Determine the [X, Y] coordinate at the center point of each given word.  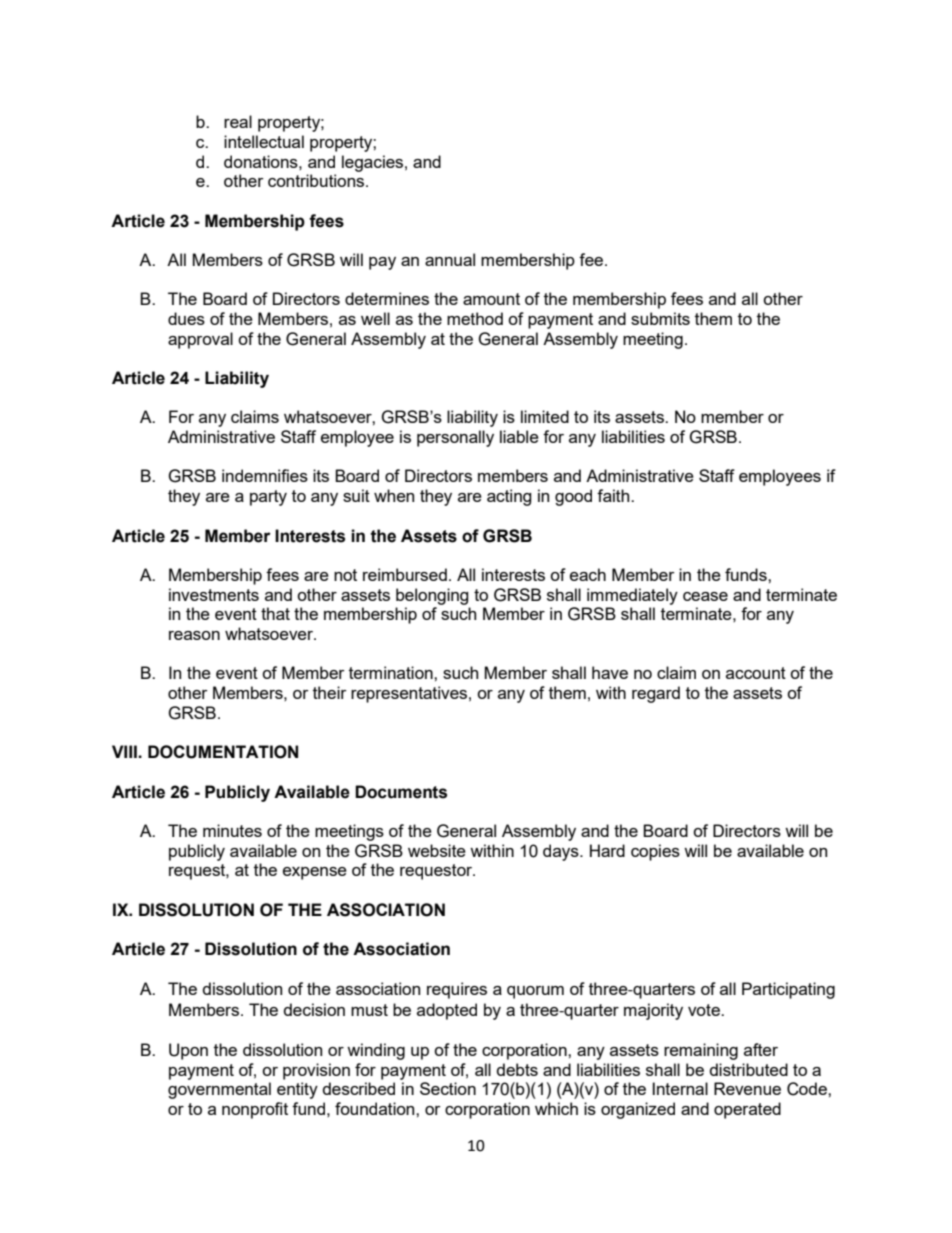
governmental [219, 1090]
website [437, 850]
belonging [432, 596]
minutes [232, 830]
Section [448, 1088]
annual [450, 259]
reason [194, 635]
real [238, 121]
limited [545, 416]
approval [200, 340]
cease [705, 596]
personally [455, 438]
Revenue [747, 1088]
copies [655, 852]
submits [660, 318]
